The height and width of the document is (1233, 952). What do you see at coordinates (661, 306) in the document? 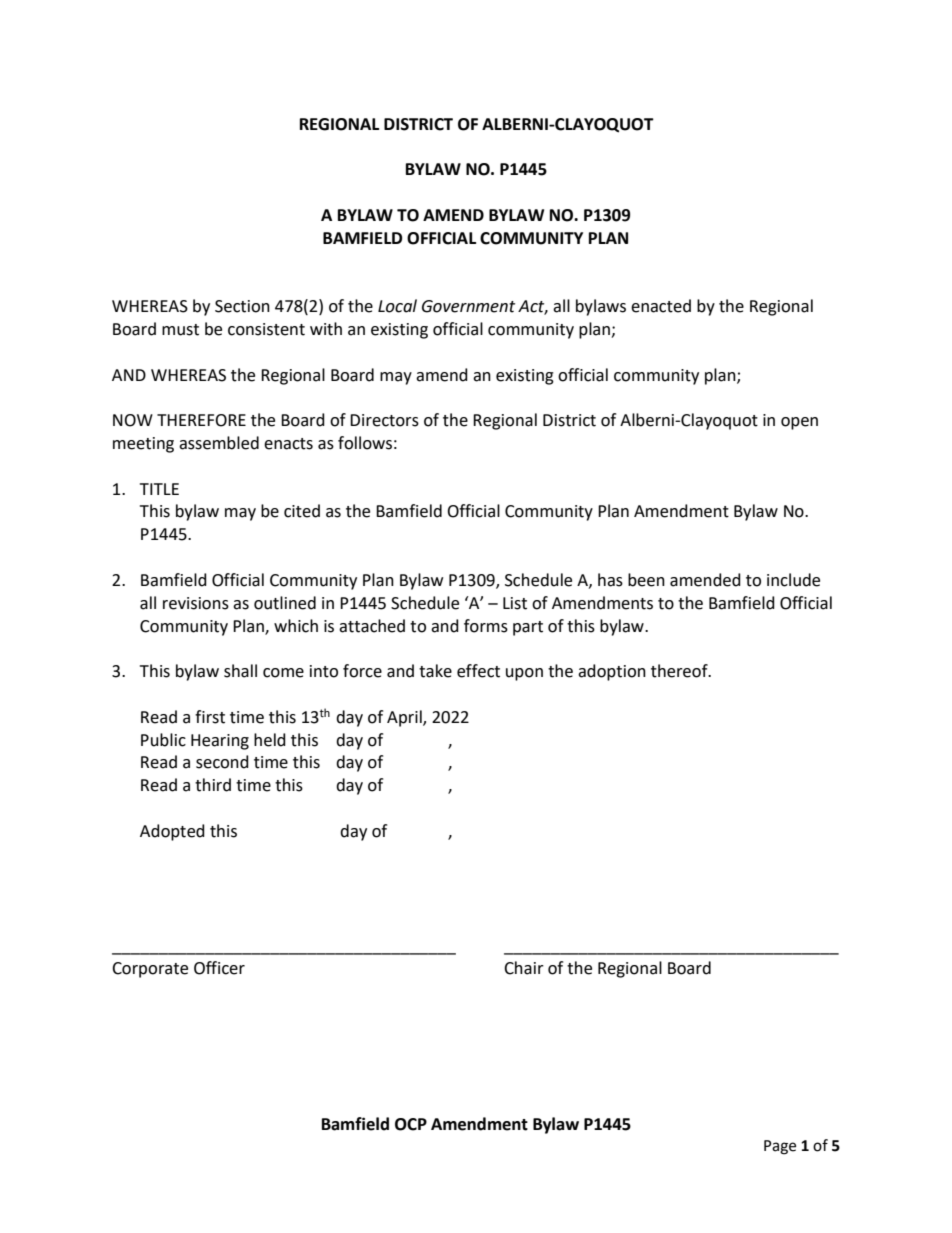
I see `enacted` at bounding box center [661, 306].
